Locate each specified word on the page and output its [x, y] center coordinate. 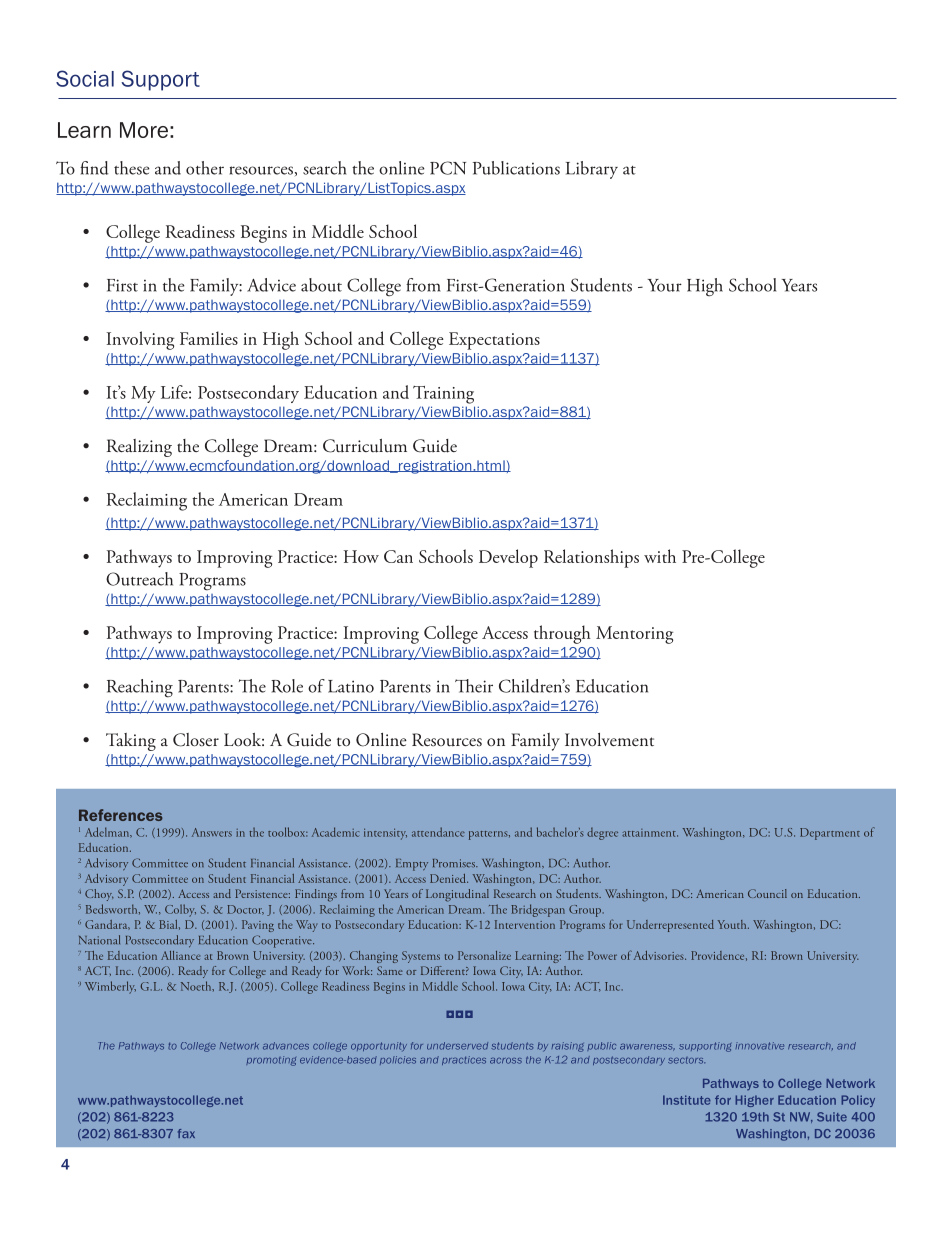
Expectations [494, 341]
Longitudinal [457, 895]
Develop [508, 558]
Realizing [139, 448]
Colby [180, 910]
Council [767, 893]
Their [474, 686]
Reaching [140, 688]
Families [209, 338]
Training [443, 395]
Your [665, 285]
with [660, 556]
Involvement [609, 739]
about [321, 285]
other [205, 168]
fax [186, 1133]
